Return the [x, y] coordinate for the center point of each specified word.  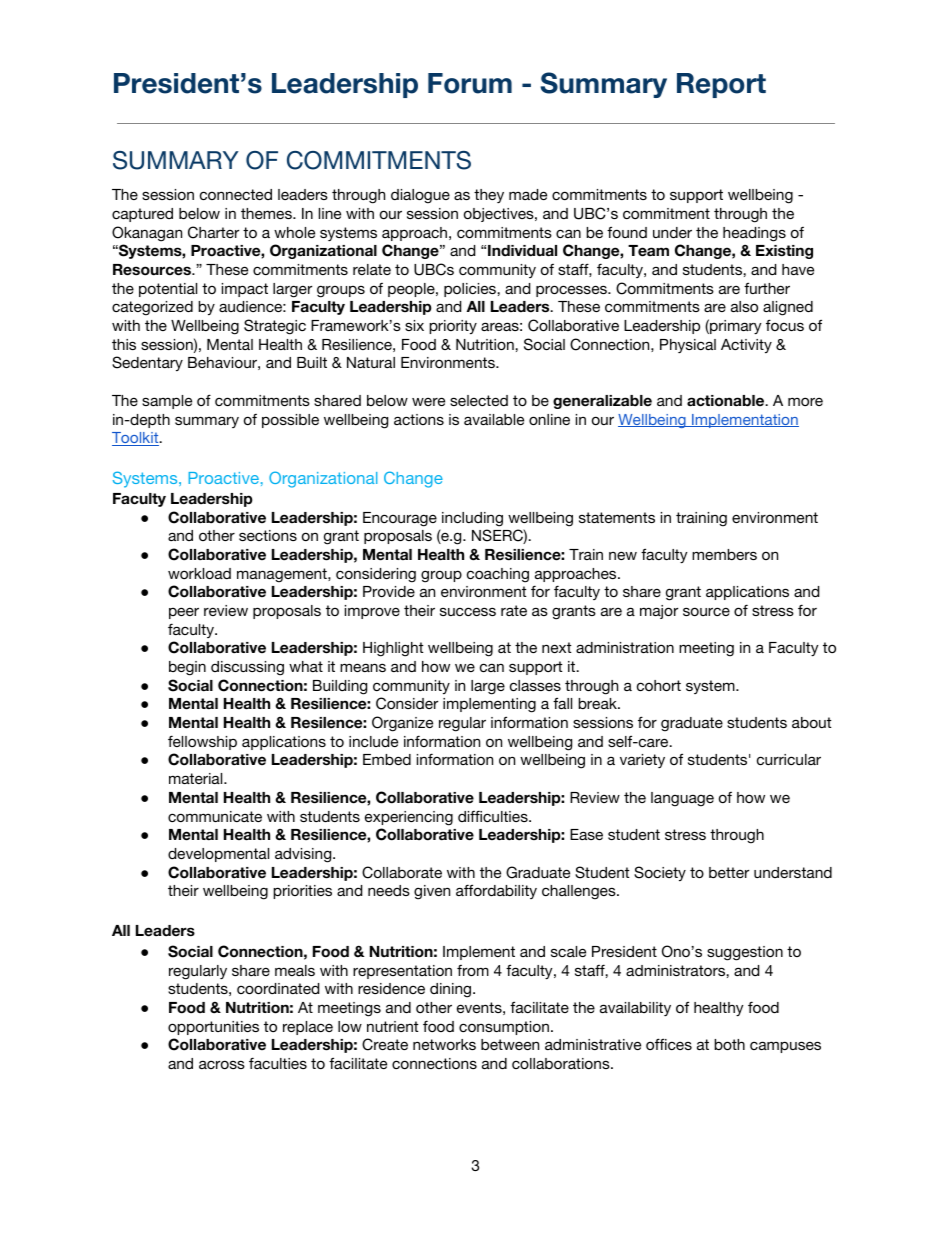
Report [721, 85]
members [724, 554]
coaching [498, 575]
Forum [470, 83]
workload [199, 573]
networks [444, 1044]
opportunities [213, 1028]
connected [236, 194]
